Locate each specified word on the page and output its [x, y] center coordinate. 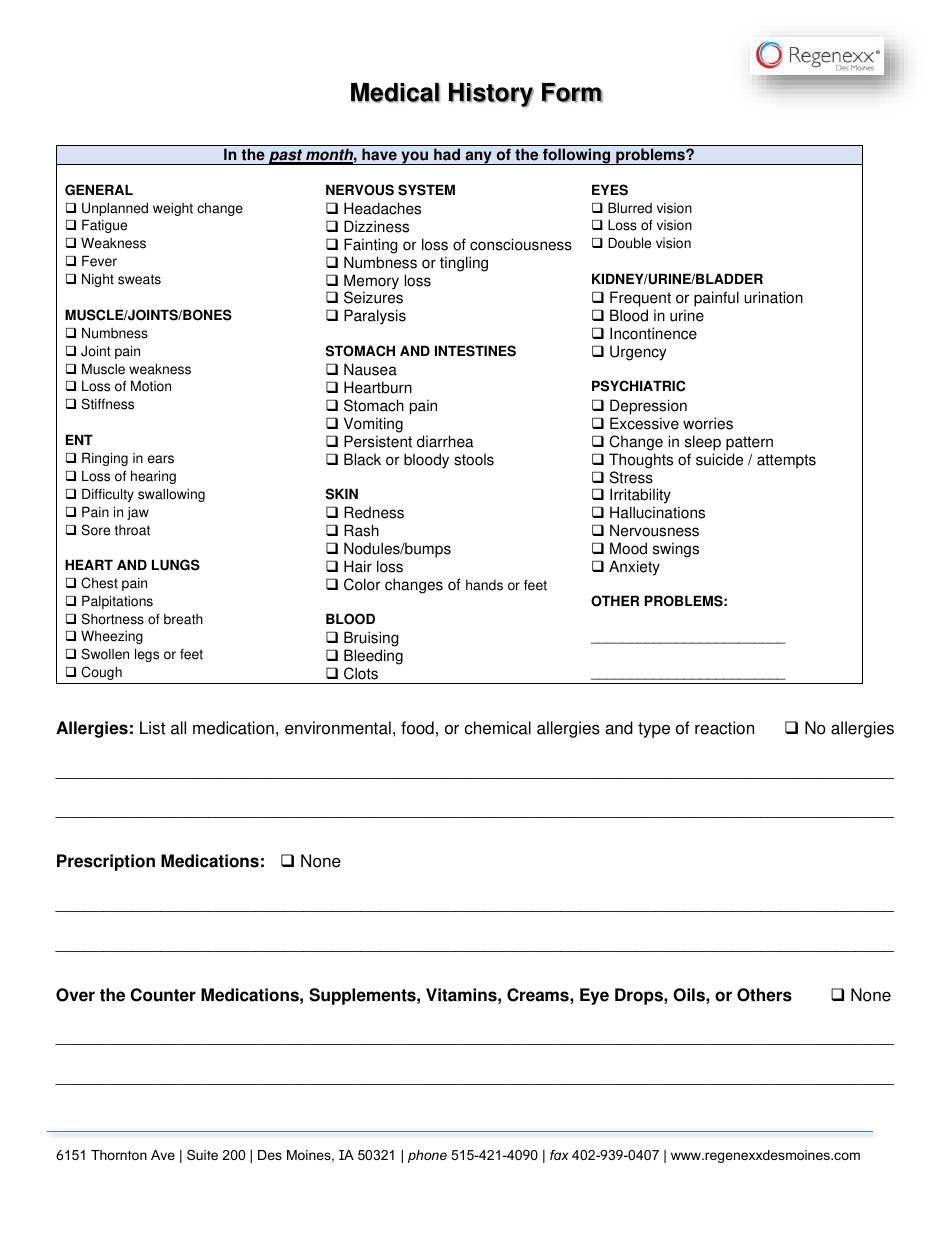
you [415, 158]
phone [427, 1156]
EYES [610, 190]
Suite [202, 1155]
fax [559, 1155]
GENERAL [99, 190]
